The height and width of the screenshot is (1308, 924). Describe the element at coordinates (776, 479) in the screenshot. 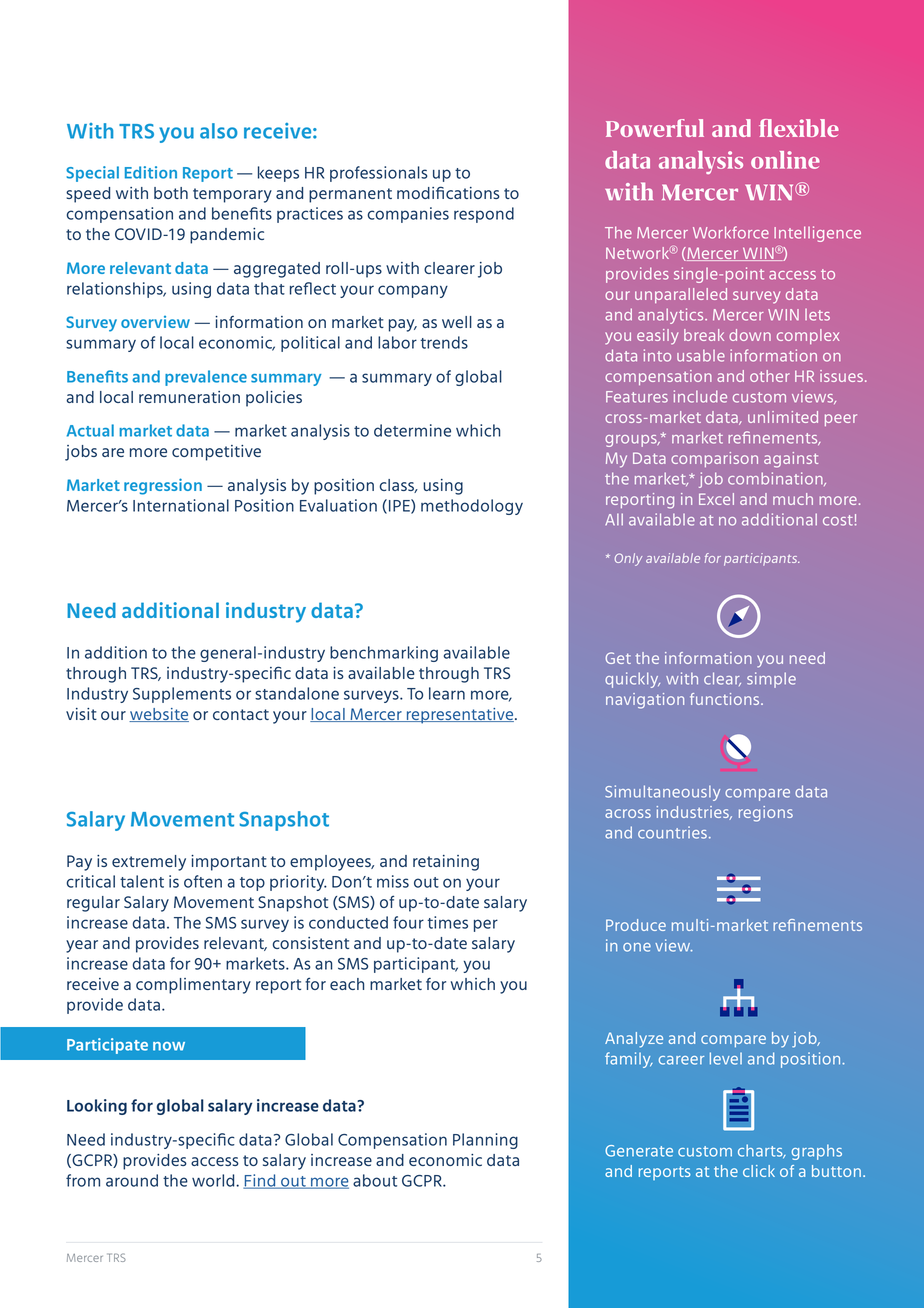

I see `combination` at that location.
